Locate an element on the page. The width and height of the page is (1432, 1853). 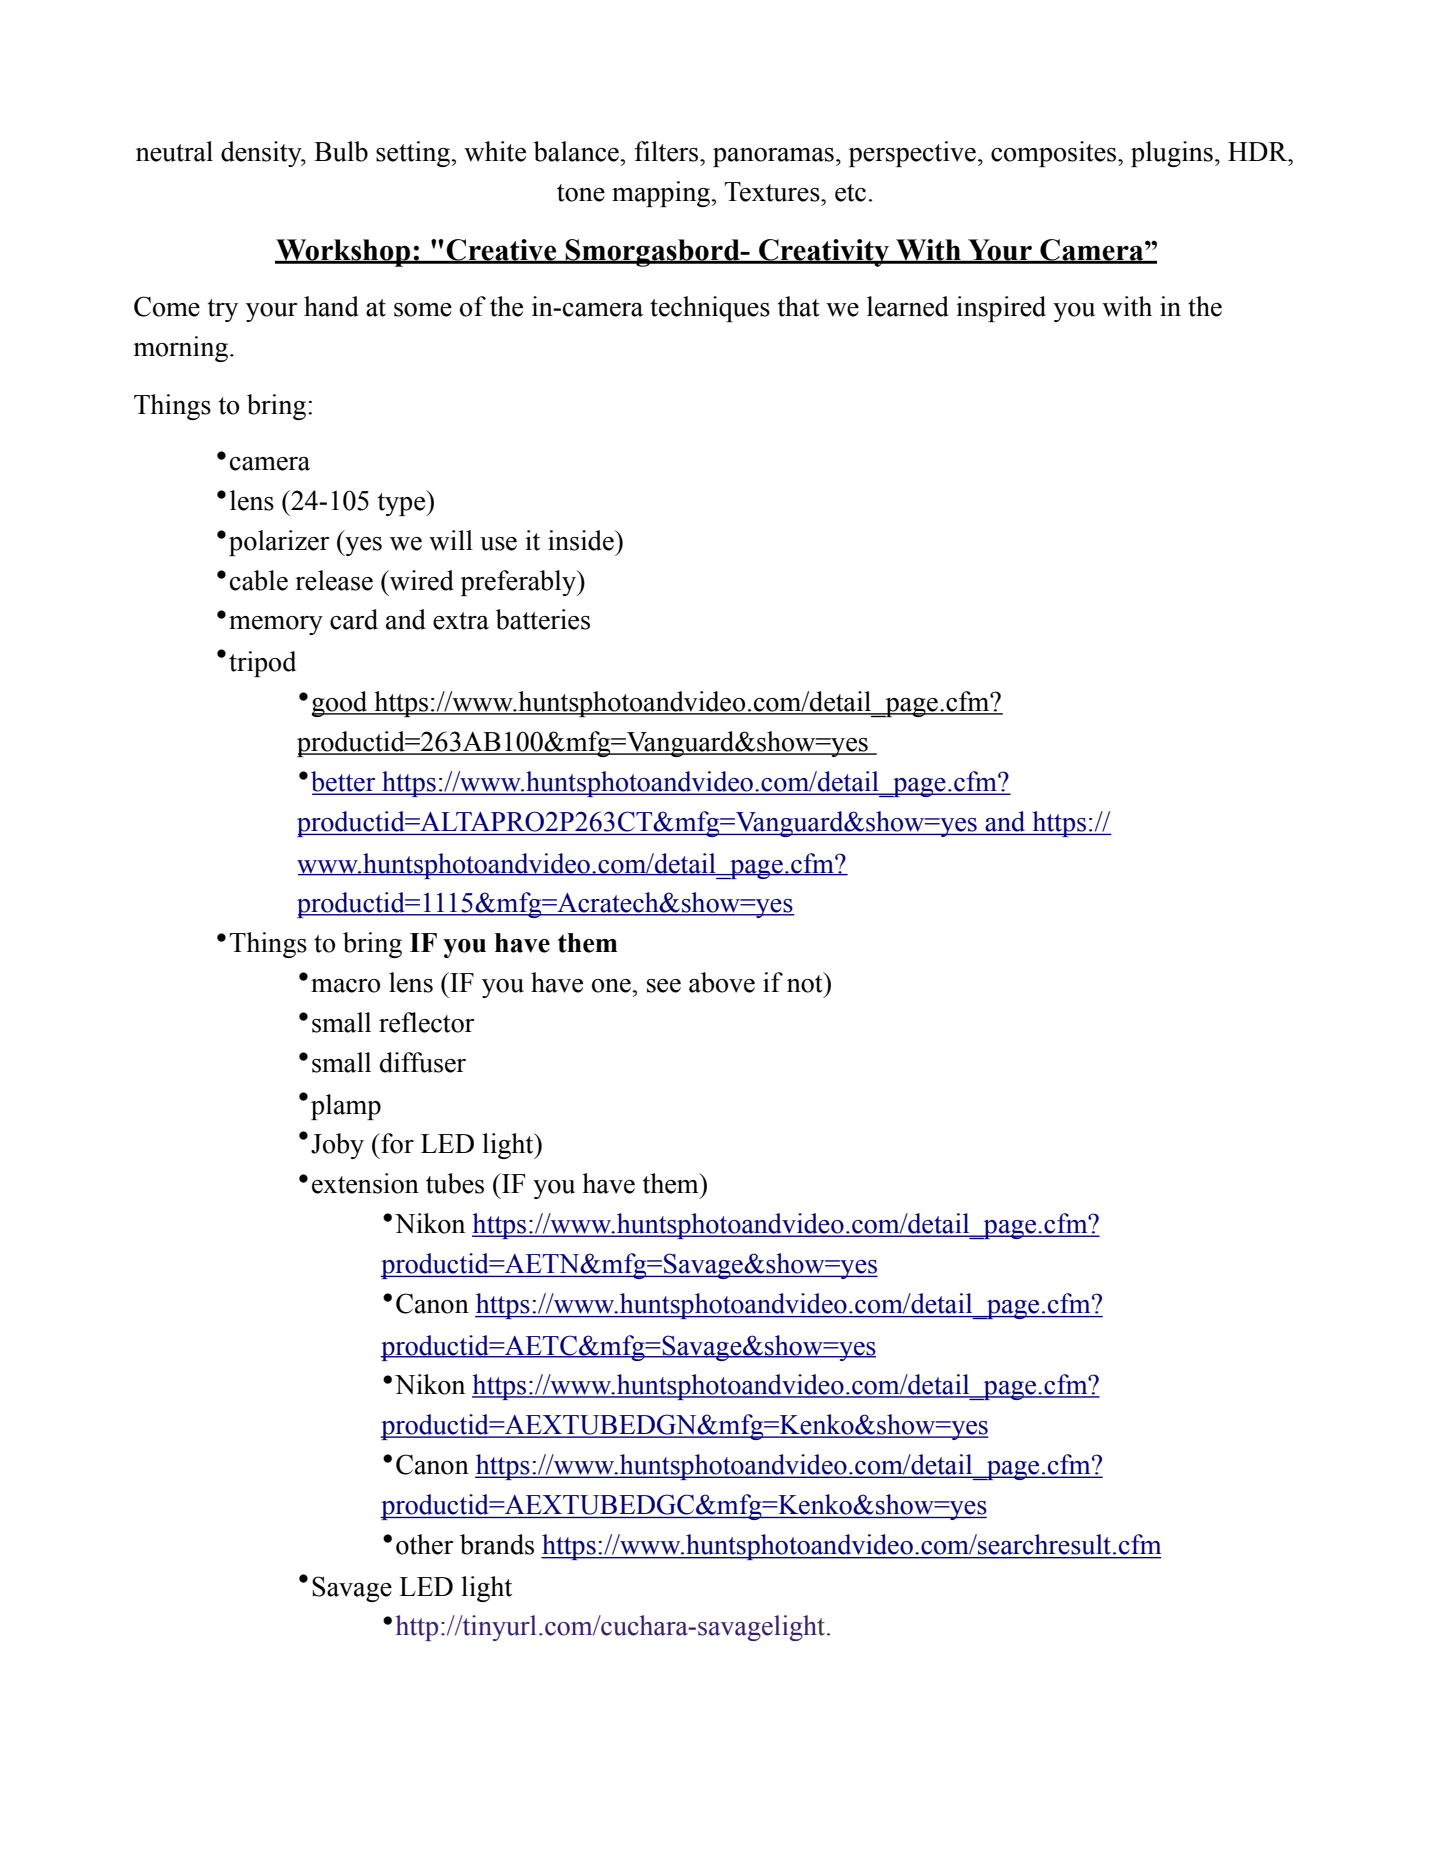
mapping is located at coordinates (662, 194).
